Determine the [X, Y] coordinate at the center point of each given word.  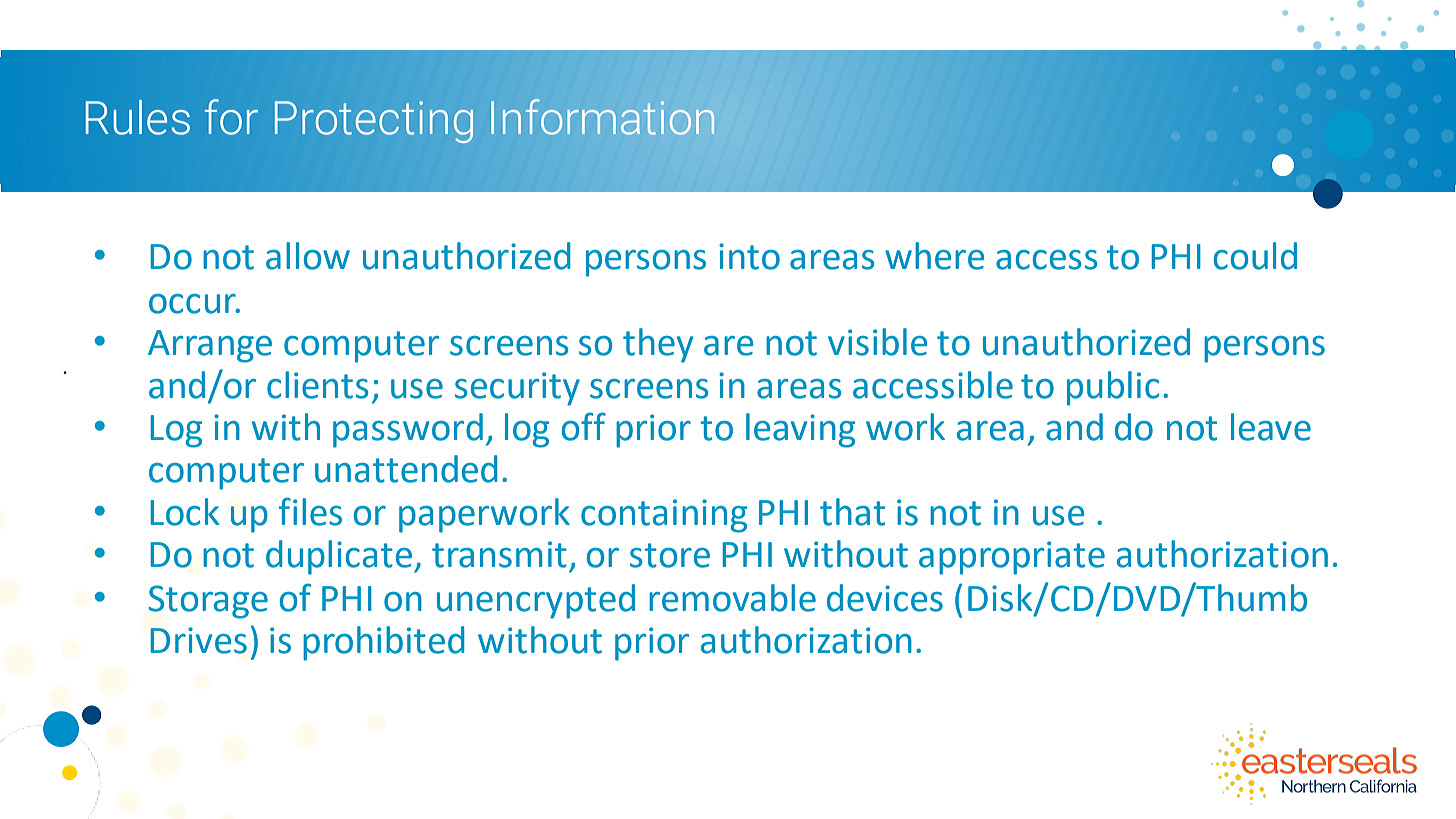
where [934, 256]
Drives [198, 640]
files [310, 511]
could [1255, 256]
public [1113, 388]
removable [732, 598]
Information [602, 117]
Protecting [374, 122]
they [658, 345]
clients [317, 385]
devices [885, 598]
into [749, 256]
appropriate [1012, 558]
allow [308, 256]
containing [664, 516]
